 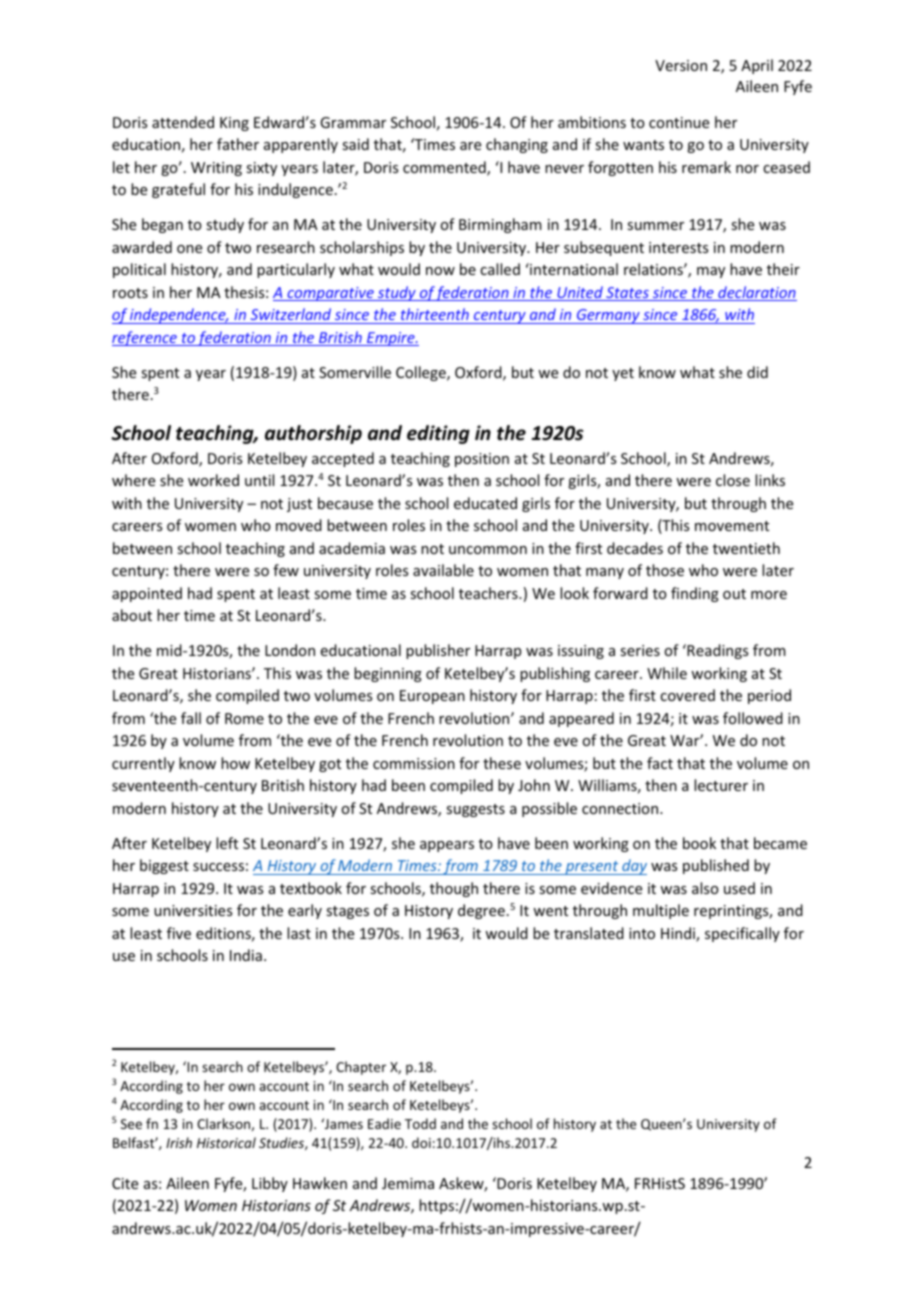 What do you see at coordinates (183, 122) in the document?
I see `attended` at bounding box center [183, 122].
